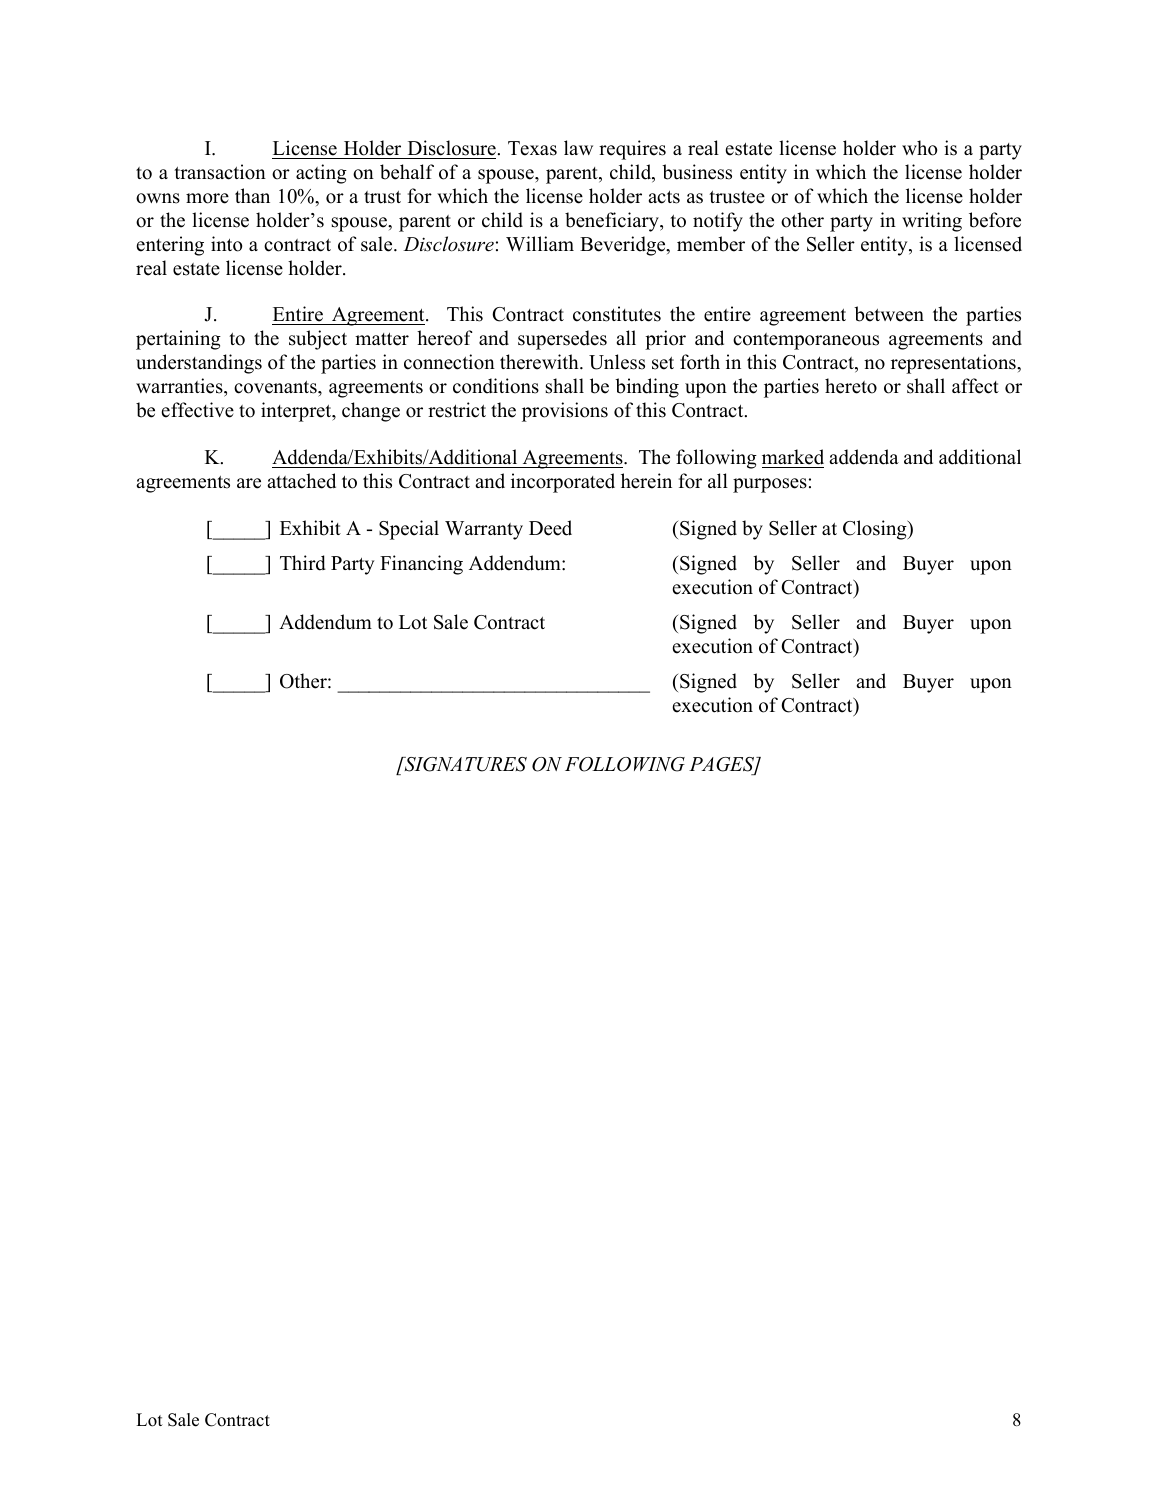 The image size is (1158, 1499). Describe the element at coordinates (220, 172) in the screenshot. I see `transaction` at that location.
